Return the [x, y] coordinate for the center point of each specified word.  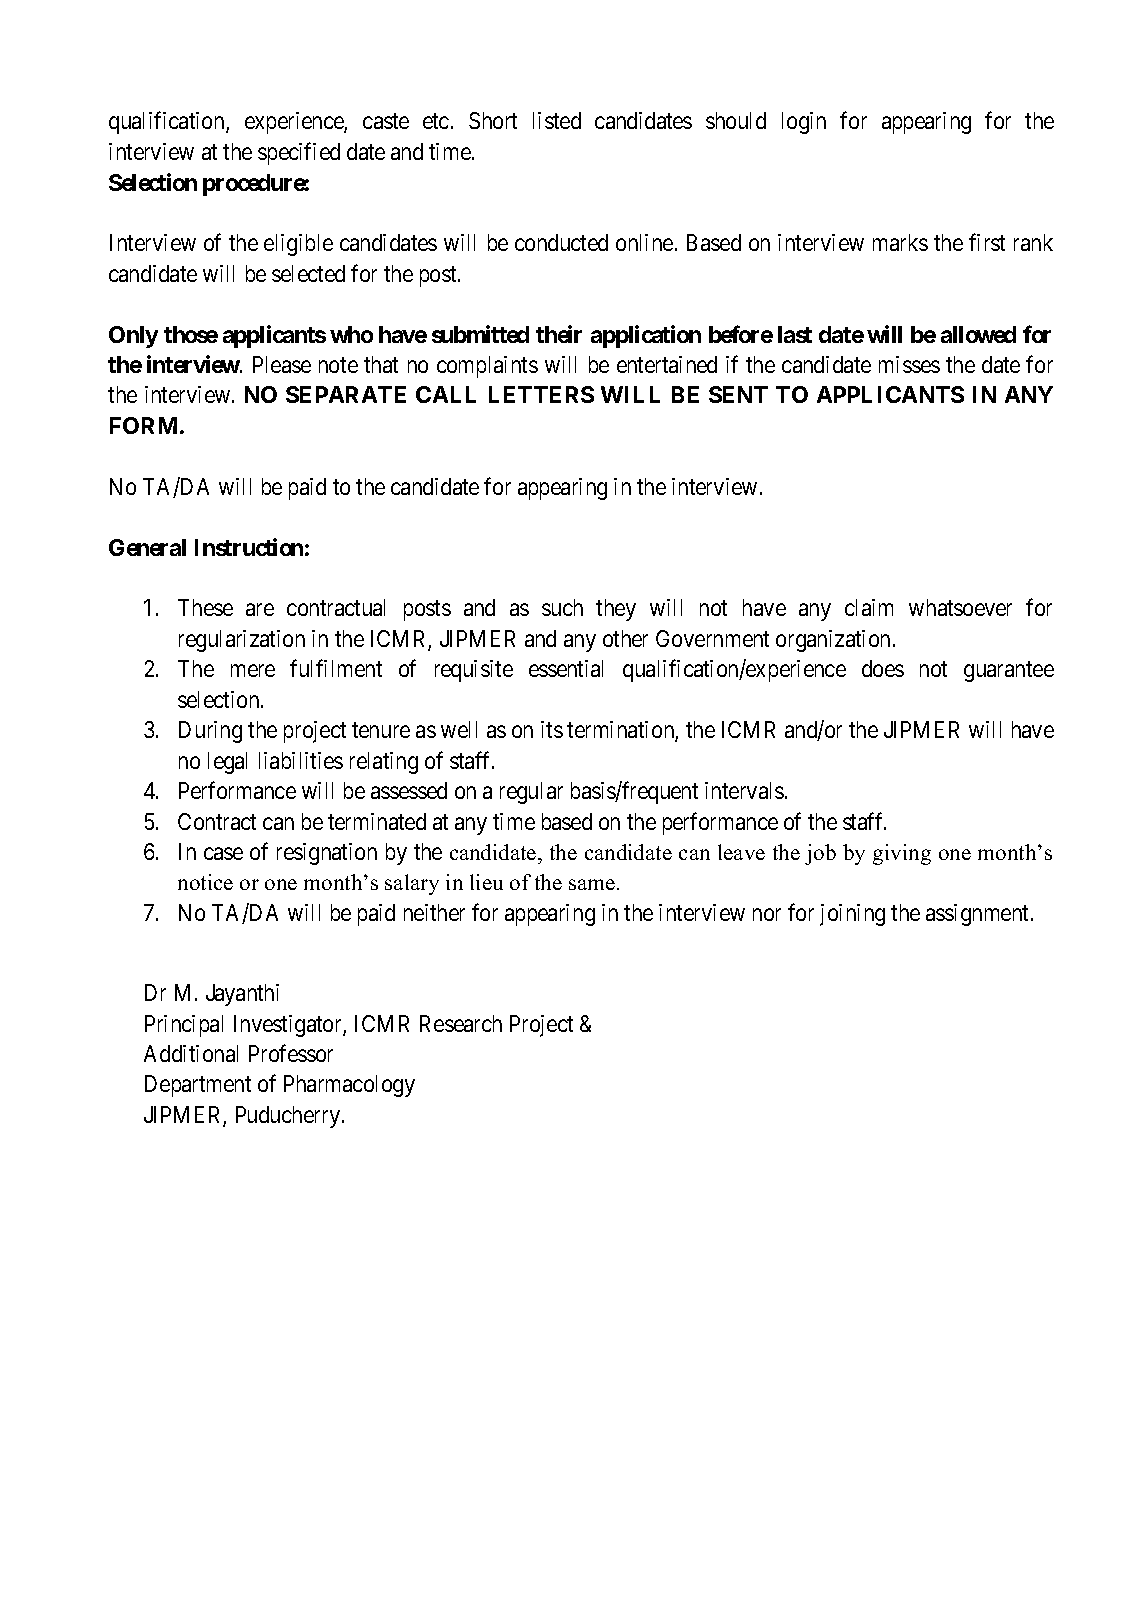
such [562, 607]
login [804, 123]
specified [299, 153]
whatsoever [960, 607]
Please [282, 364]
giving [902, 854]
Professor [291, 1053]
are [260, 610]
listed [557, 120]
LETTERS [541, 394]
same [593, 884]
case [223, 853]
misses [909, 364]
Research [461, 1023]
